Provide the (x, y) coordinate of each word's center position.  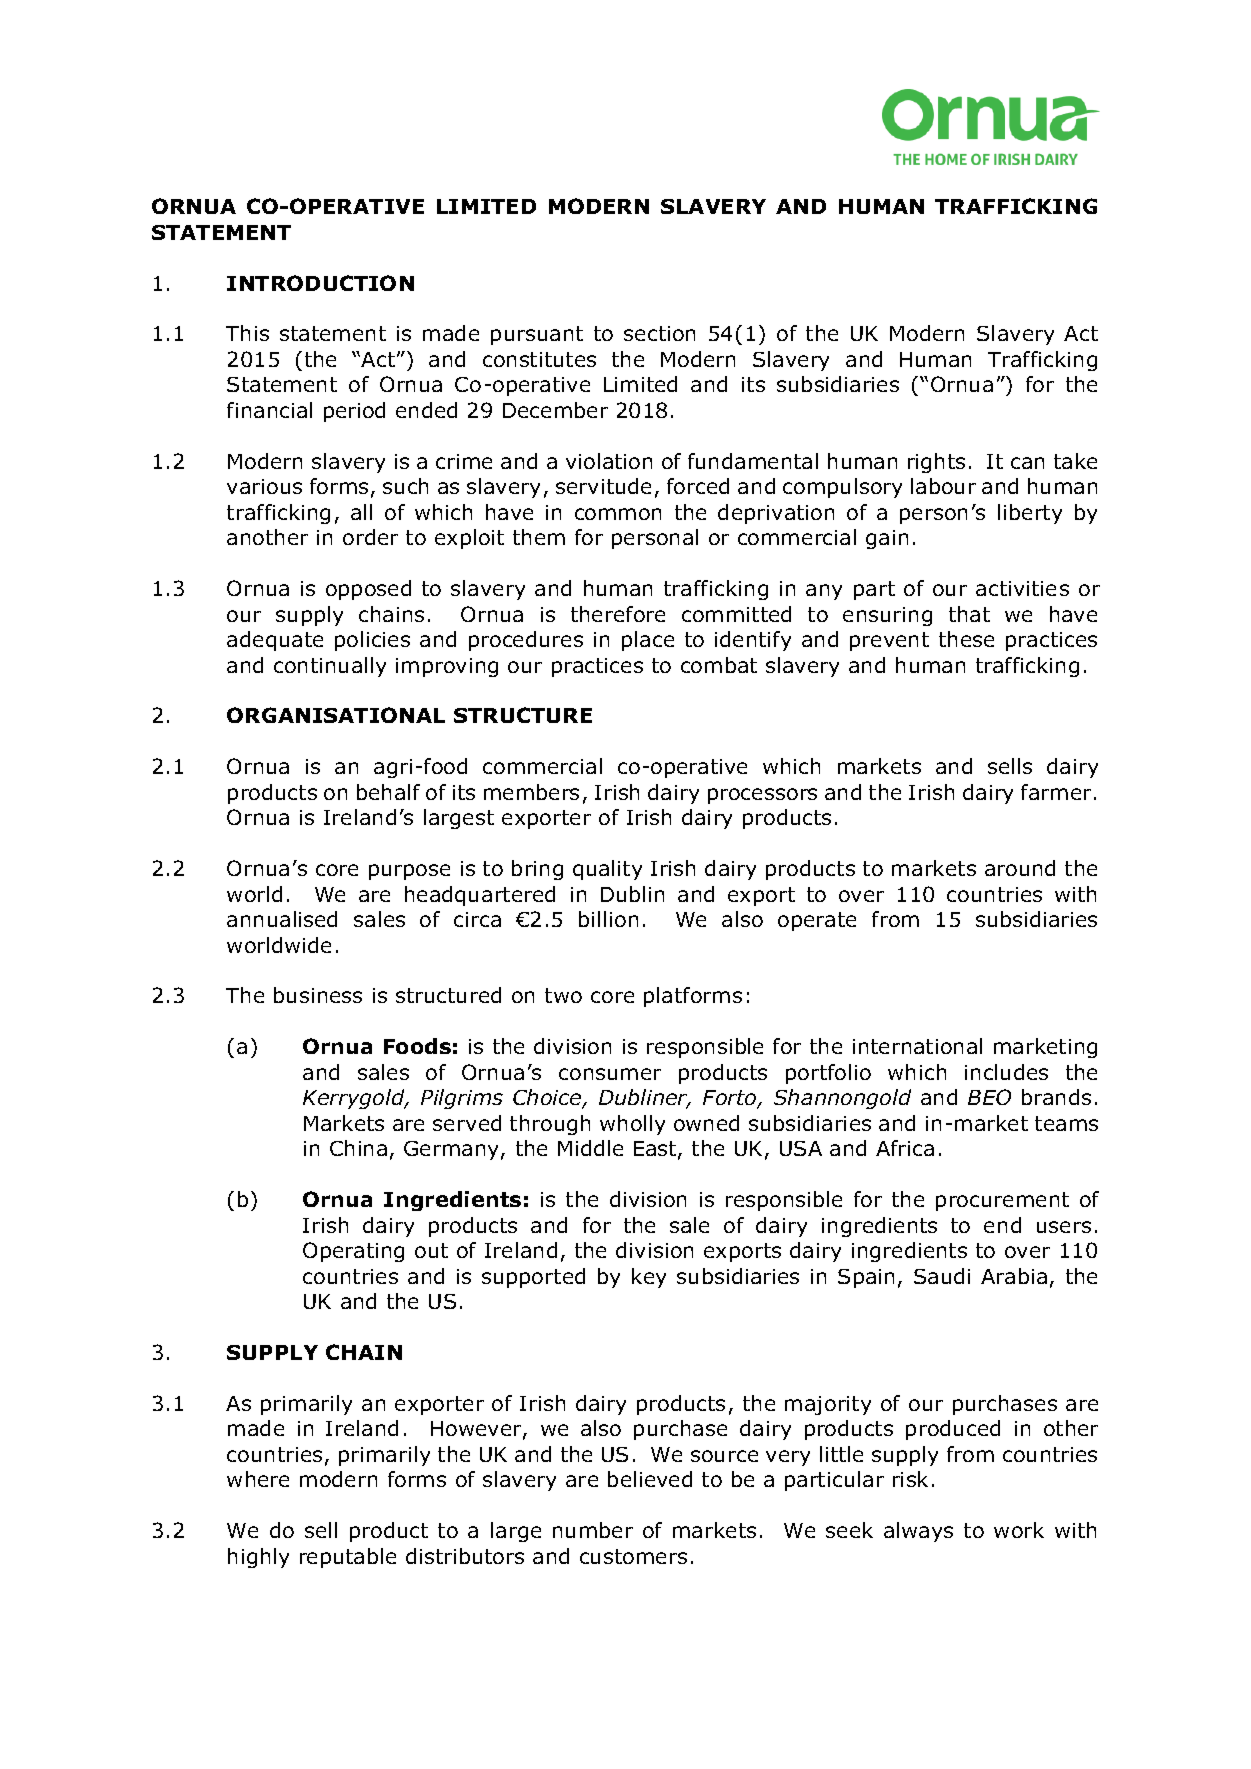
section (659, 333)
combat (719, 665)
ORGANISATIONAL (336, 715)
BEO (989, 1097)
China (358, 1148)
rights (936, 463)
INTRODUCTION (320, 283)
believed (650, 1479)
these (966, 639)
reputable (348, 1558)
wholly (632, 1125)
